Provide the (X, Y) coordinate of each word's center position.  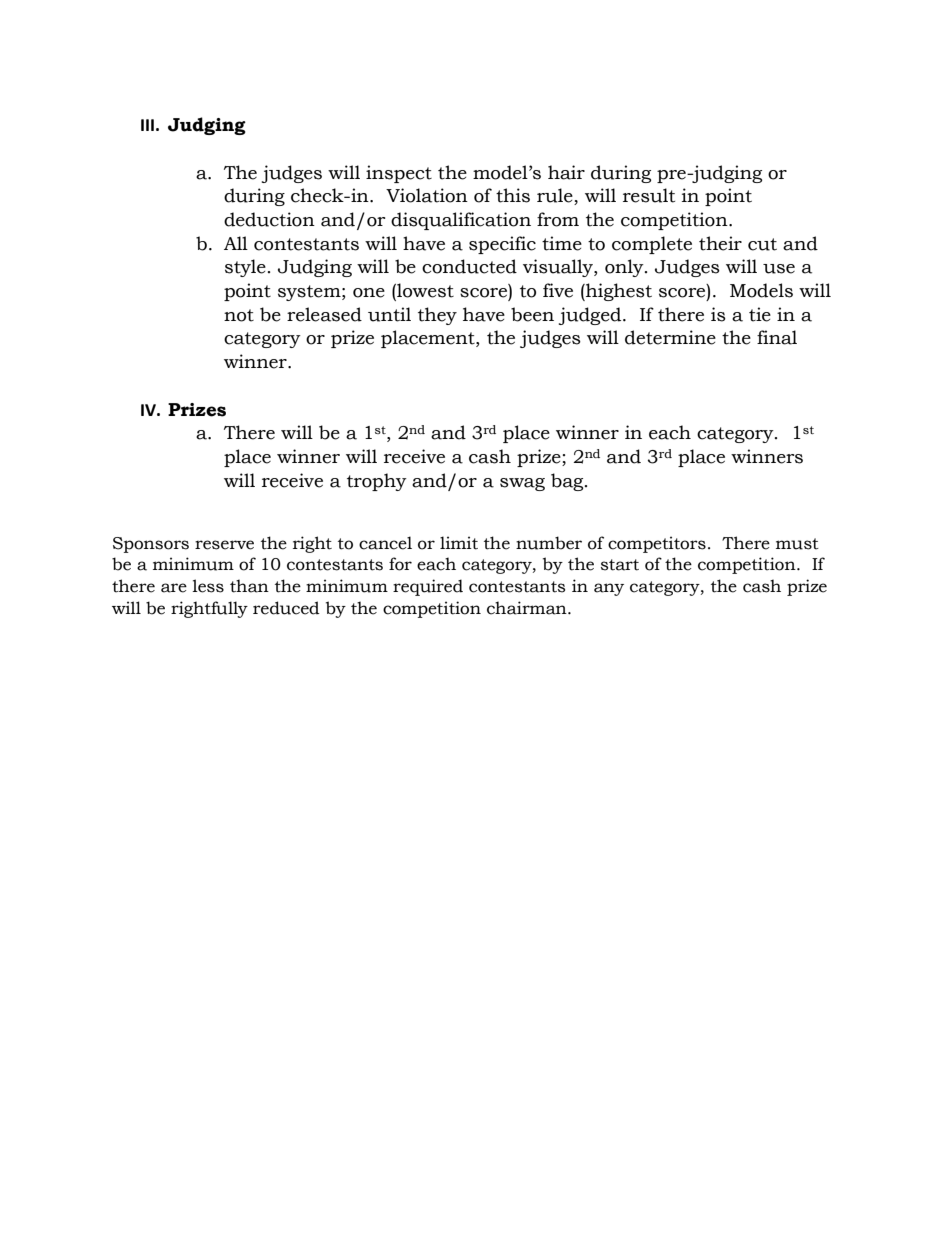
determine (670, 337)
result (649, 195)
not (239, 315)
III (147, 125)
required (428, 587)
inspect (399, 174)
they (437, 316)
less (208, 586)
